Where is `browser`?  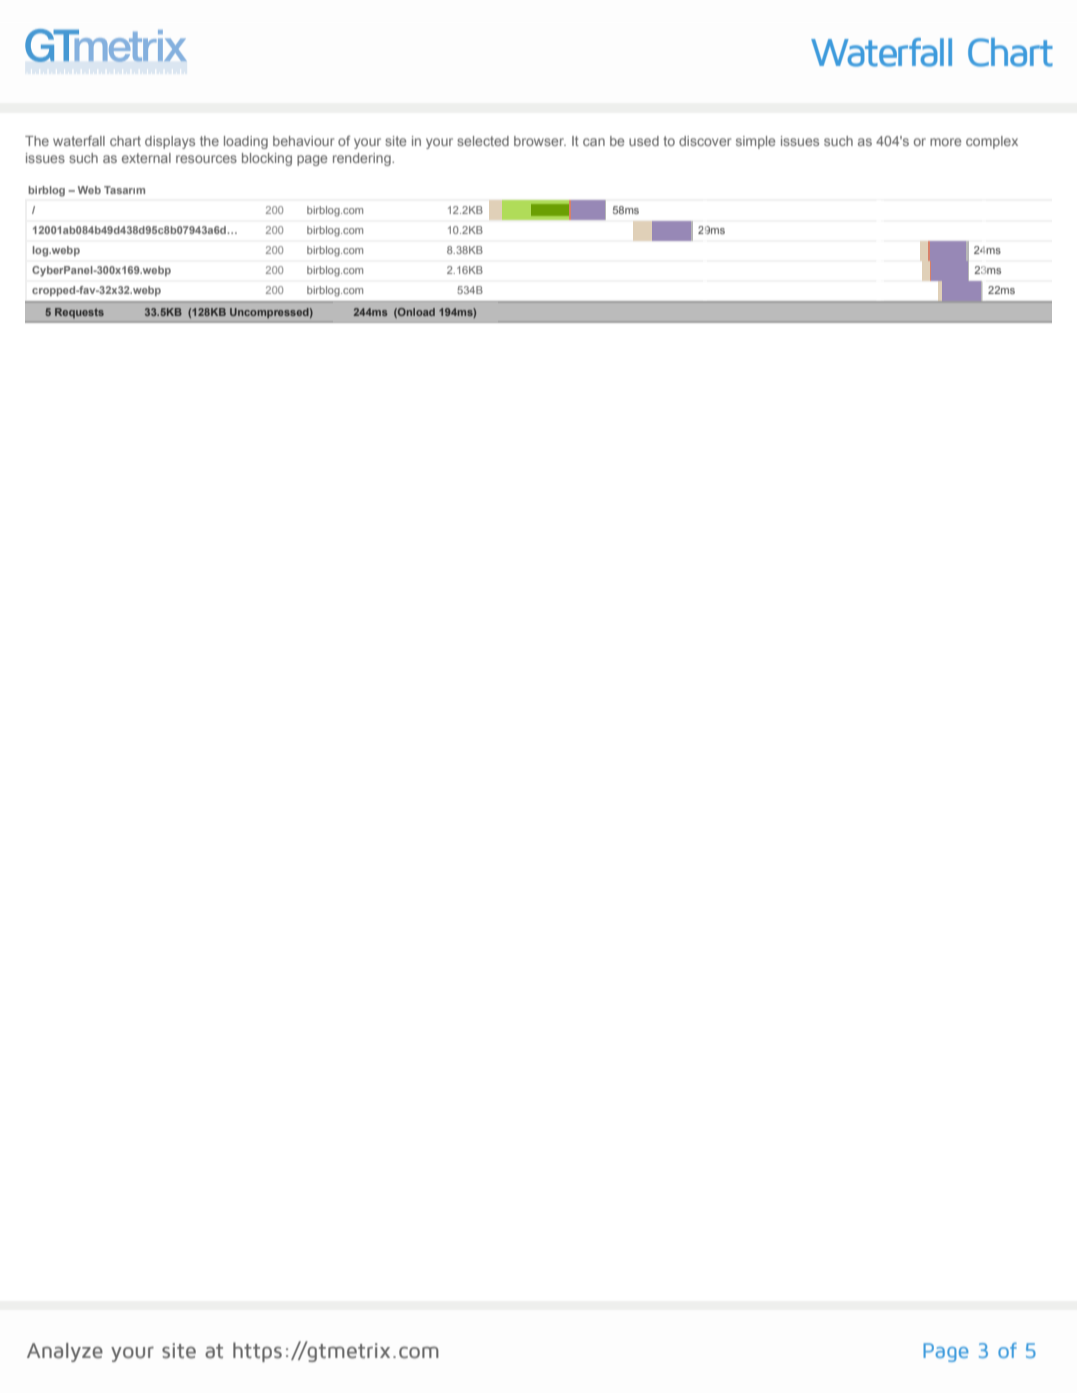
browser is located at coordinates (540, 141).
